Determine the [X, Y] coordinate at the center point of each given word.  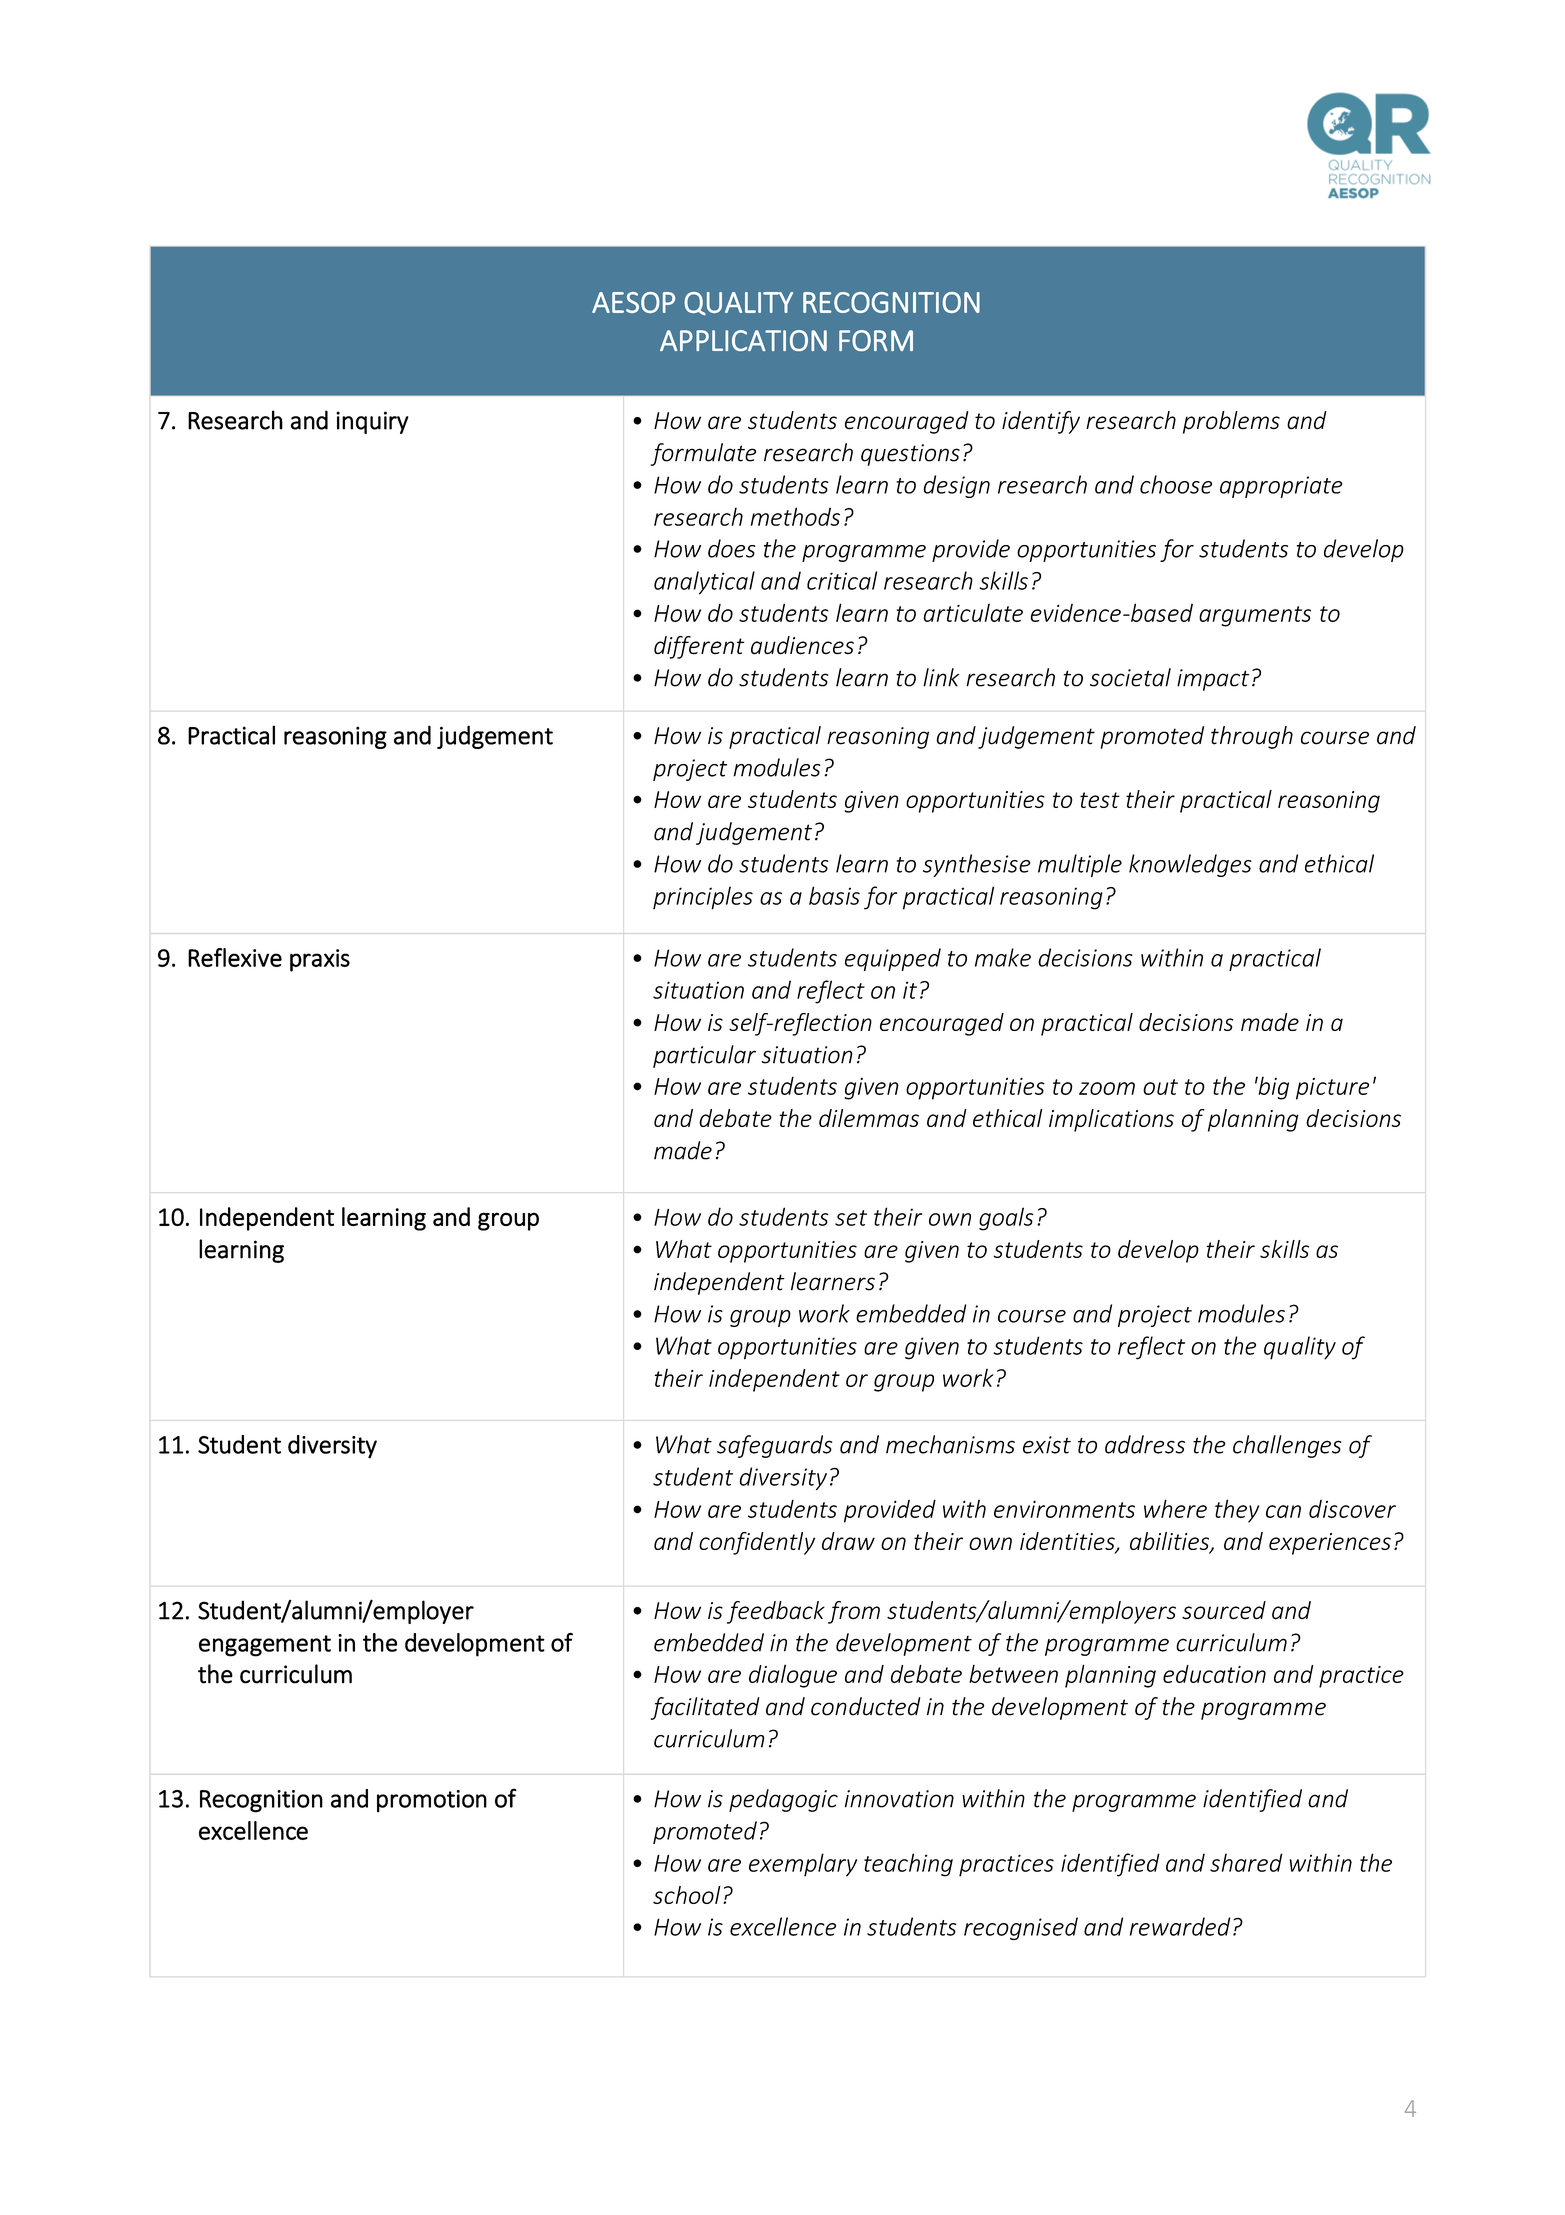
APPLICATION [743, 340]
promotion [432, 1801]
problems [1231, 422]
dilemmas [869, 1118]
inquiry [372, 422]
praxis [320, 960]
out [1160, 1087]
